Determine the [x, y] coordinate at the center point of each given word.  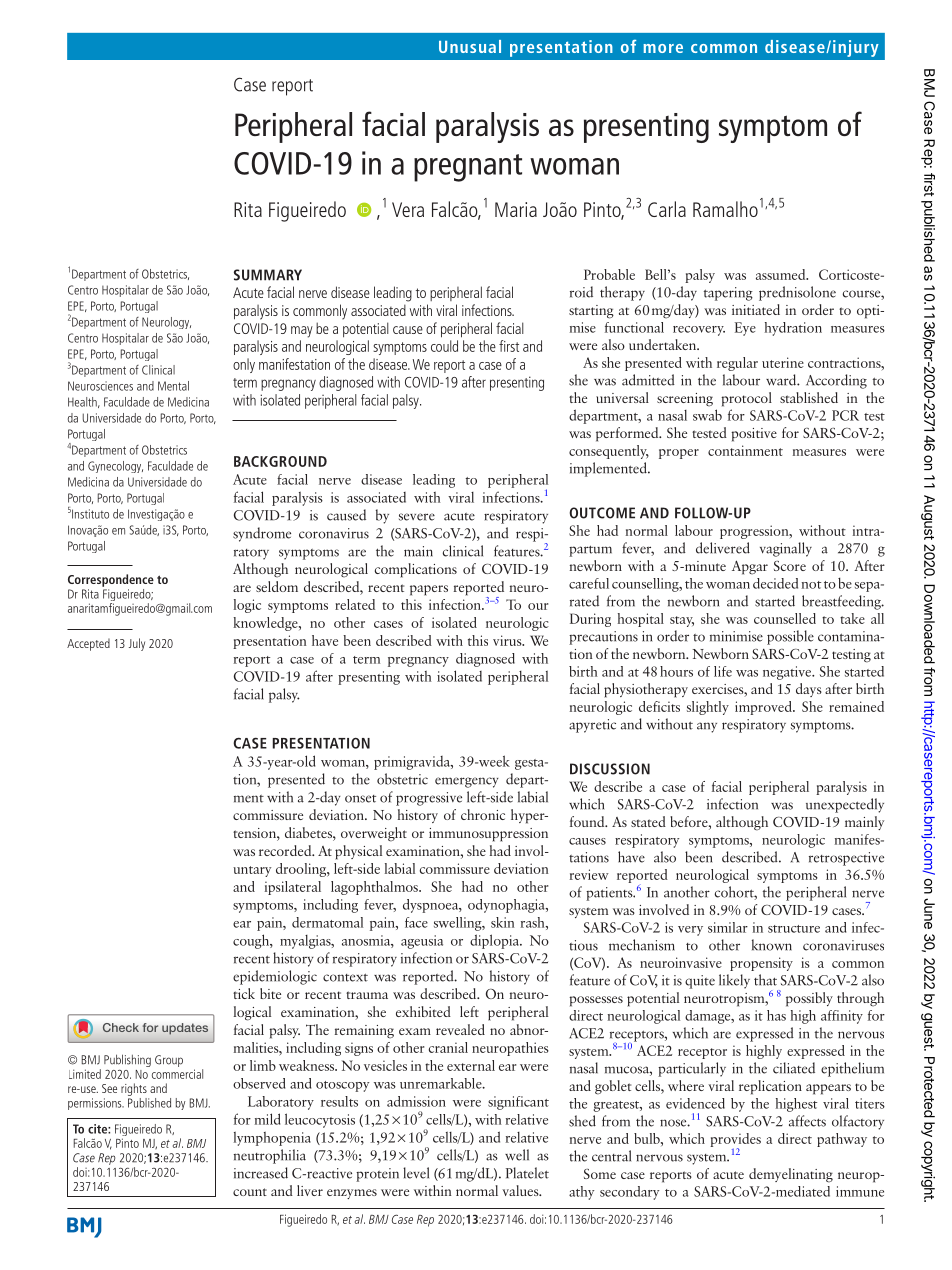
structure [794, 929]
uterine [783, 362]
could [444, 346]
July [137, 644]
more [663, 48]
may [302, 332]
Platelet [527, 1173]
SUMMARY [268, 275]
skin [502, 922]
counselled [785, 618]
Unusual [470, 46]
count [250, 1192]
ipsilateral [293, 888]
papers [429, 590]
